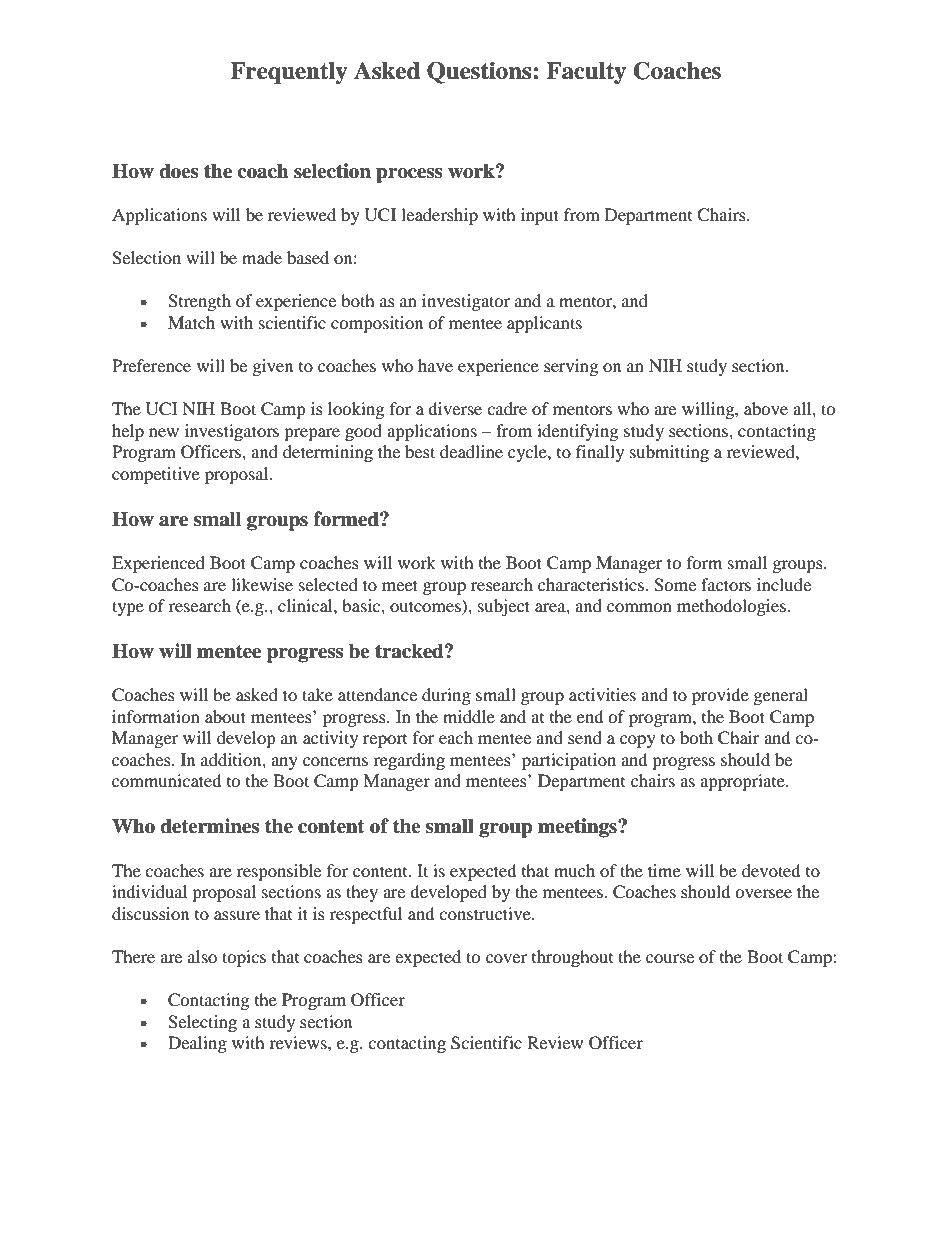 The image size is (952, 1233). What do you see at coordinates (409, 175) in the screenshot?
I see `process` at bounding box center [409, 175].
